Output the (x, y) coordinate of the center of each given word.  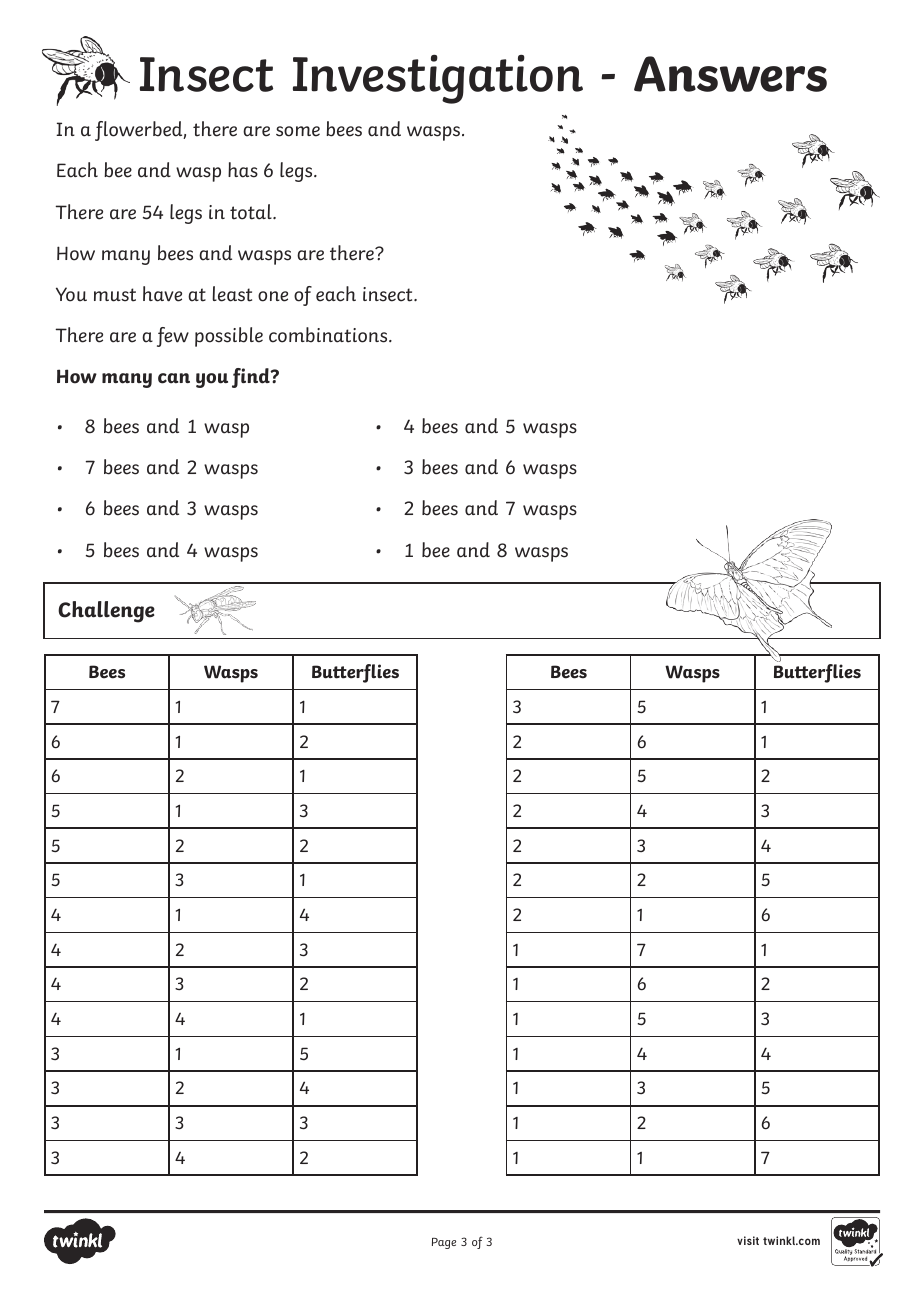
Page (444, 1243)
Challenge (106, 612)
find (252, 378)
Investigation (438, 79)
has (243, 170)
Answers (730, 74)
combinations (329, 335)
